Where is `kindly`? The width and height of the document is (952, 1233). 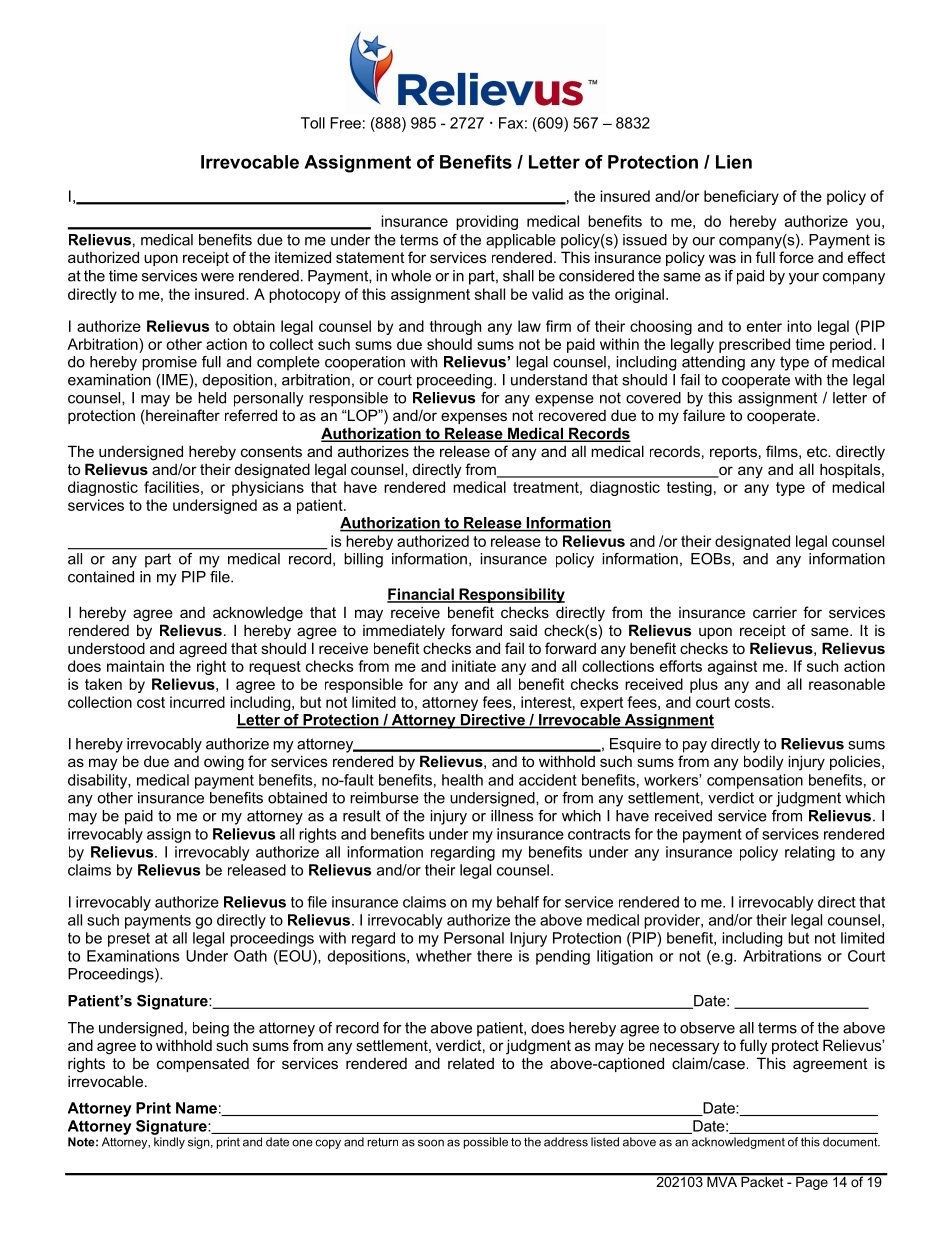
kindly is located at coordinates (169, 1143).
